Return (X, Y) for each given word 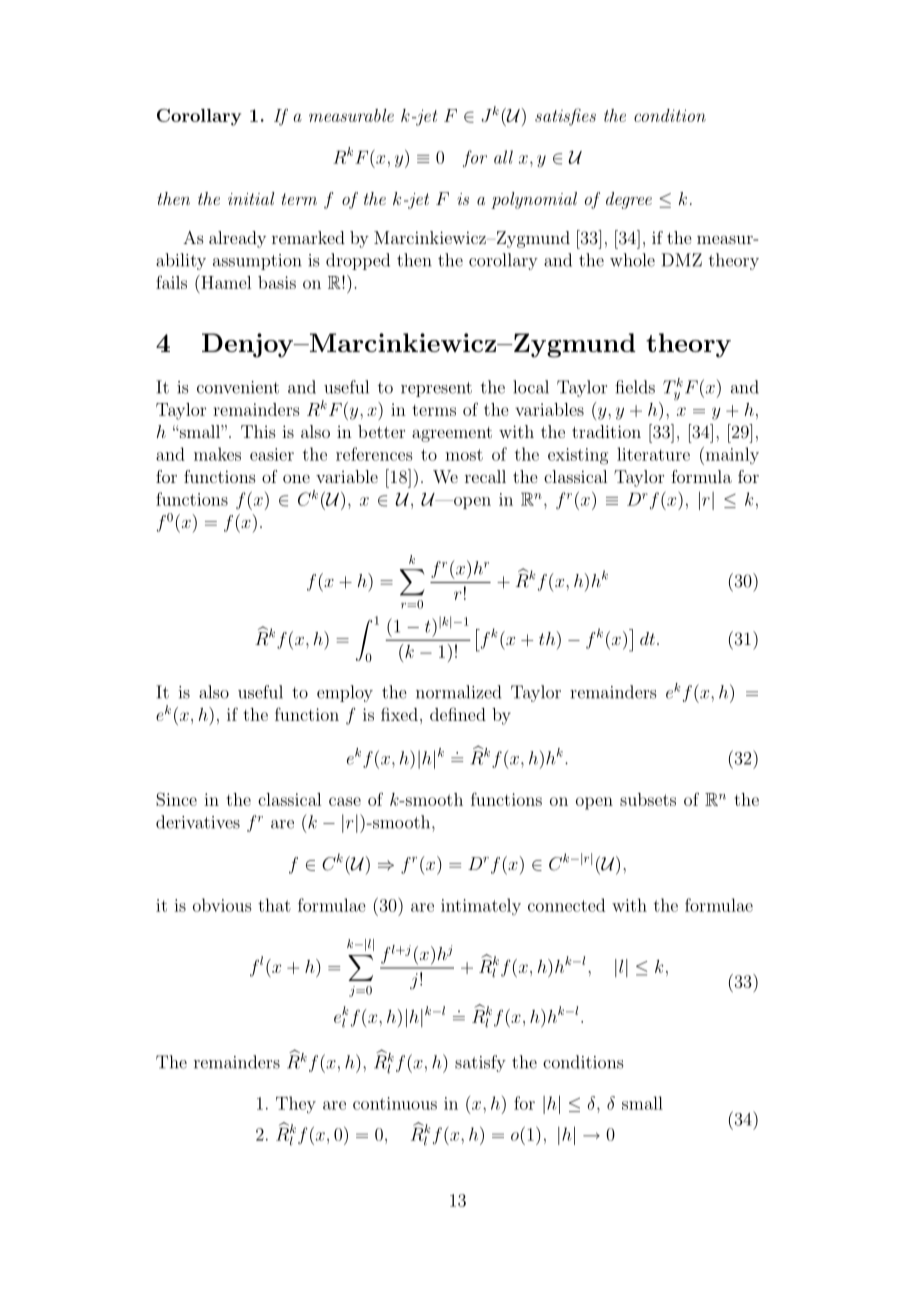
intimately (481, 906)
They (296, 1105)
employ (345, 693)
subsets (648, 799)
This (258, 431)
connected (566, 905)
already (237, 239)
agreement (452, 434)
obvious (222, 905)
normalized (458, 692)
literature (653, 454)
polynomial (534, 200)
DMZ (681, 260)
